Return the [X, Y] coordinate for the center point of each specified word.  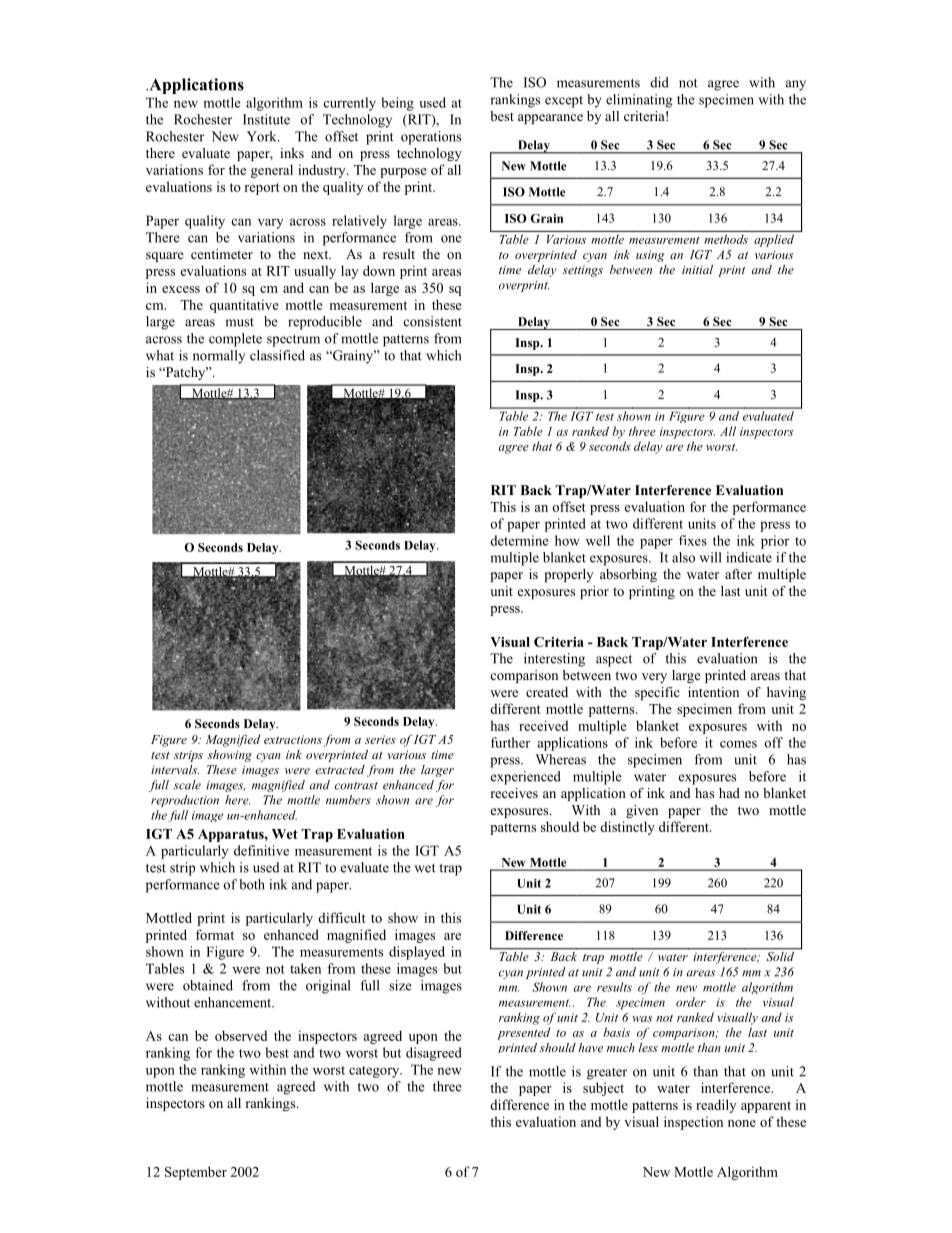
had [729, 793]
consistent [433, 321]
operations [431, 138]
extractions [293, 739]
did [659, 82]
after [738, 574]
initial [697, 269]
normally [219, 357]
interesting [554, 660]
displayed [417, 953]
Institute [266, 119]
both [252, 884]
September [196, 1173]
